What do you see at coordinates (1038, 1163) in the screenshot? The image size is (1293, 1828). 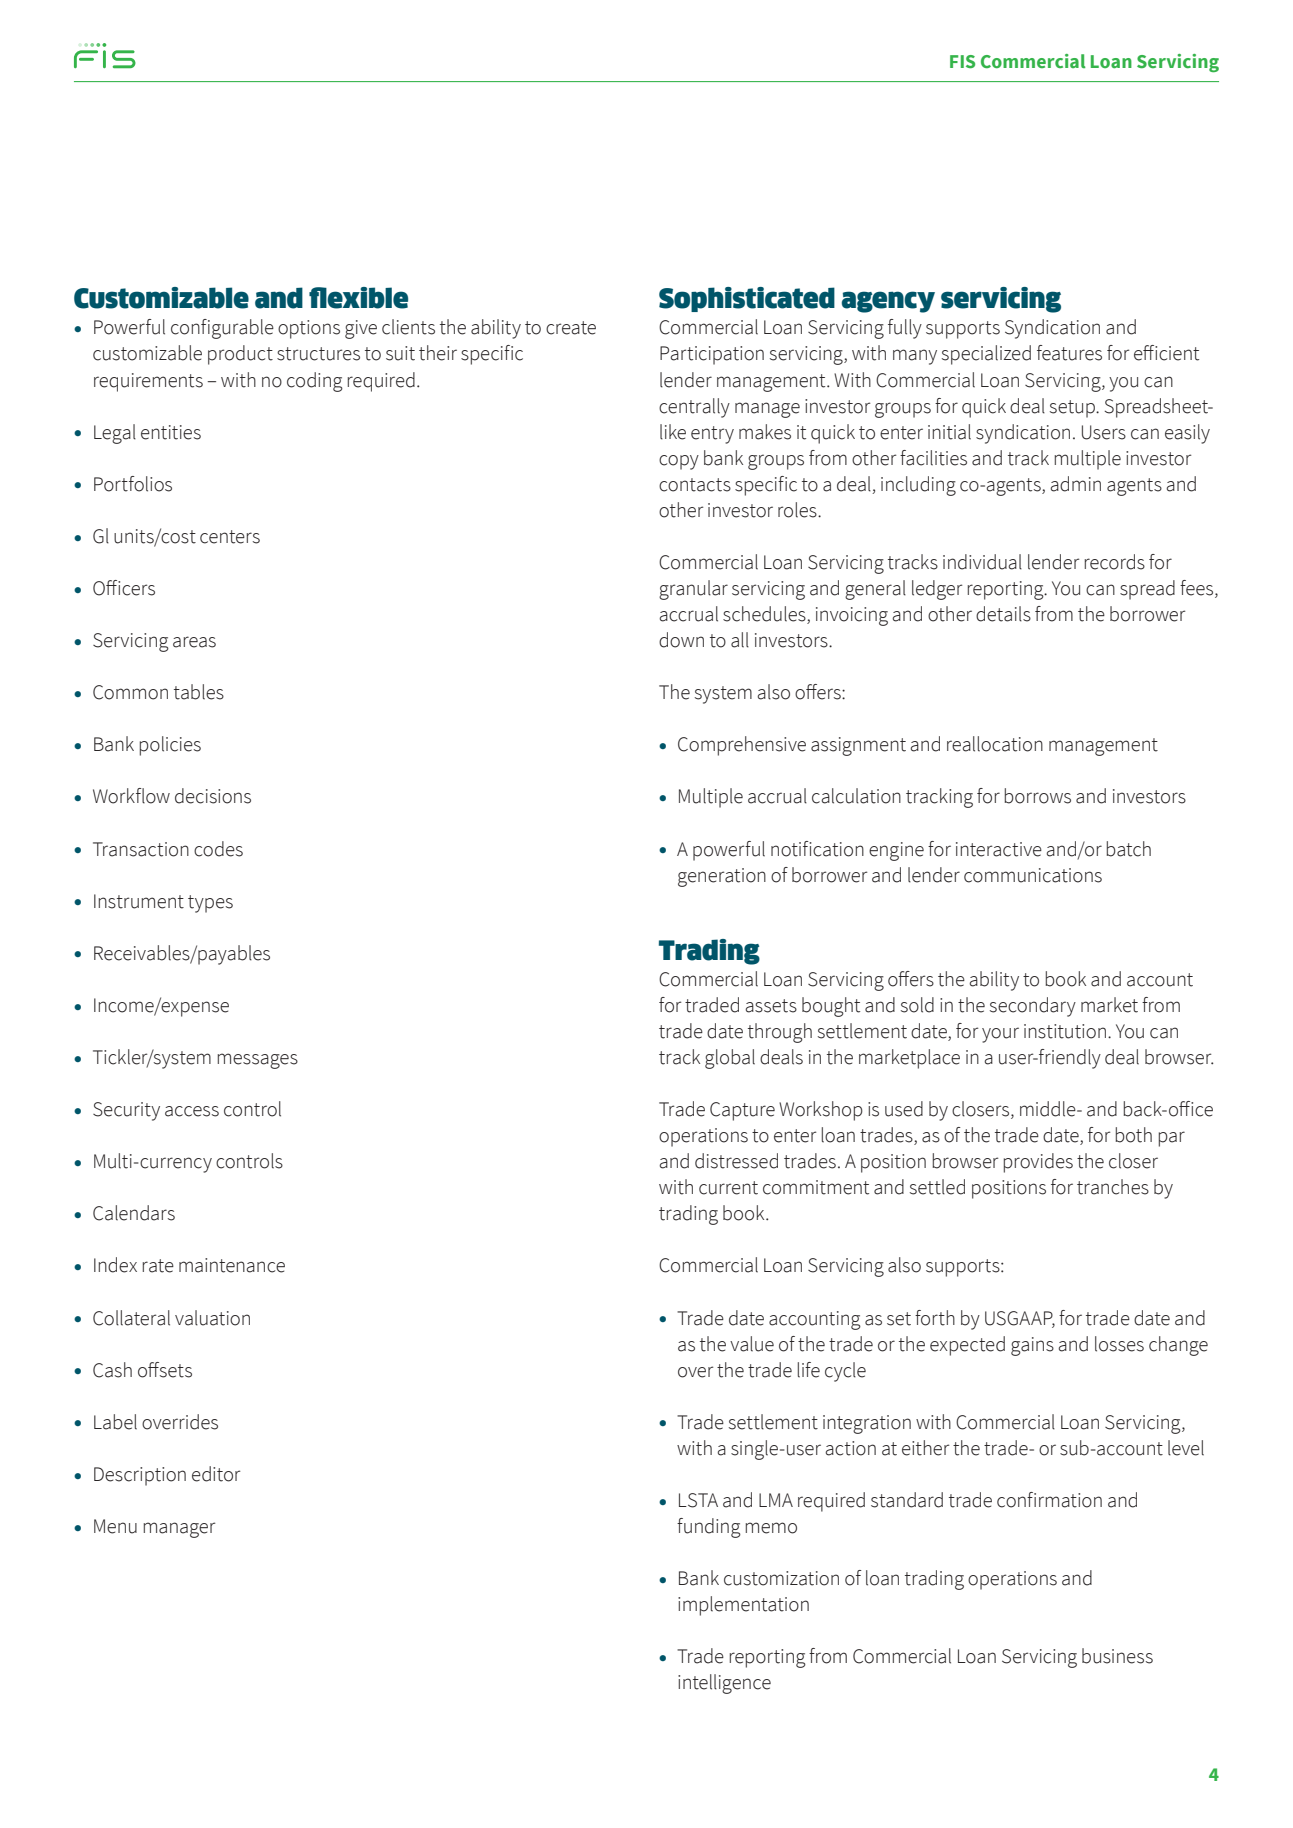 I see `provides` at bounding box center [1038, 1163].
